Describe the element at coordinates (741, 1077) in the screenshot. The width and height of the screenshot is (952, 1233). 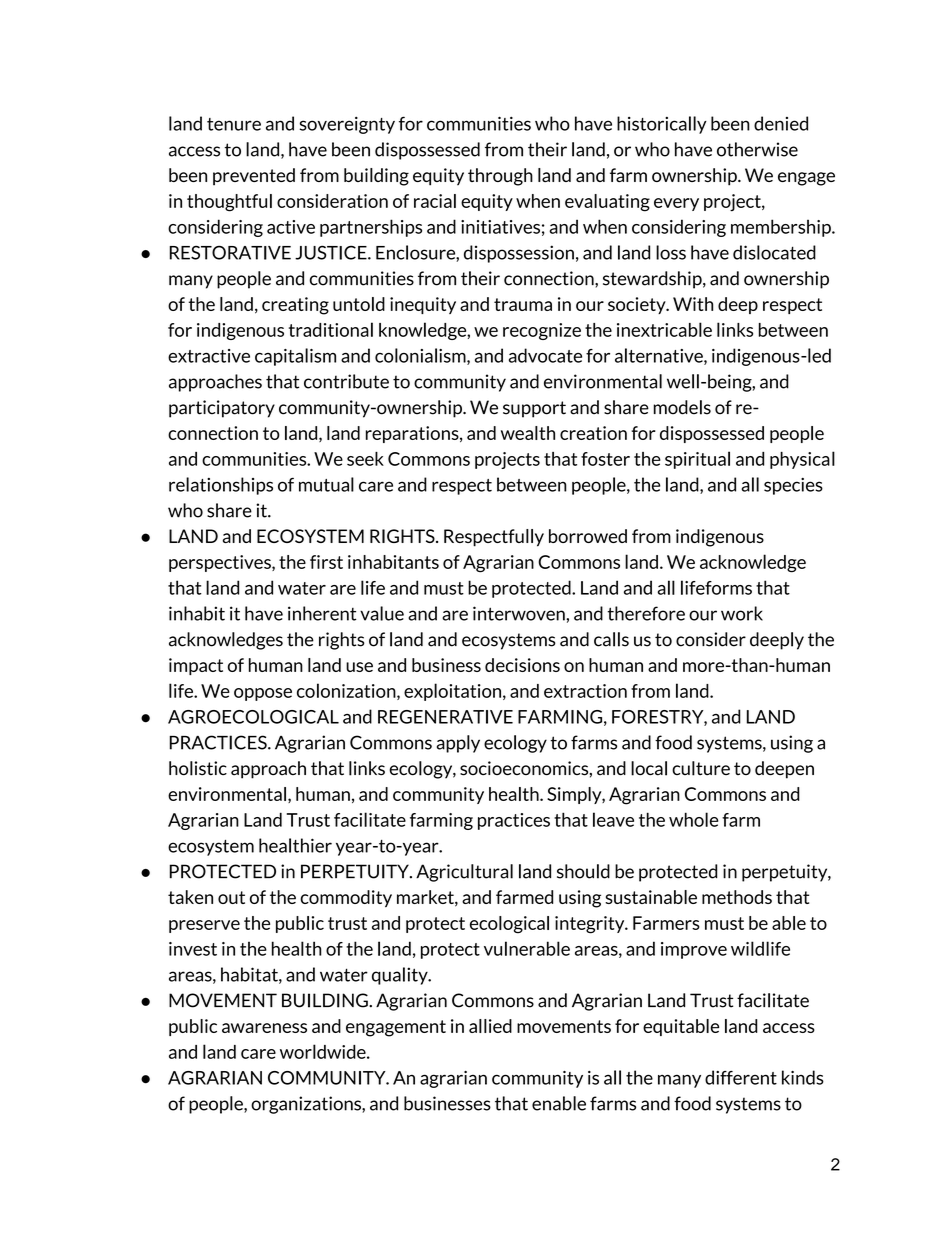
I see `different` at that location.
